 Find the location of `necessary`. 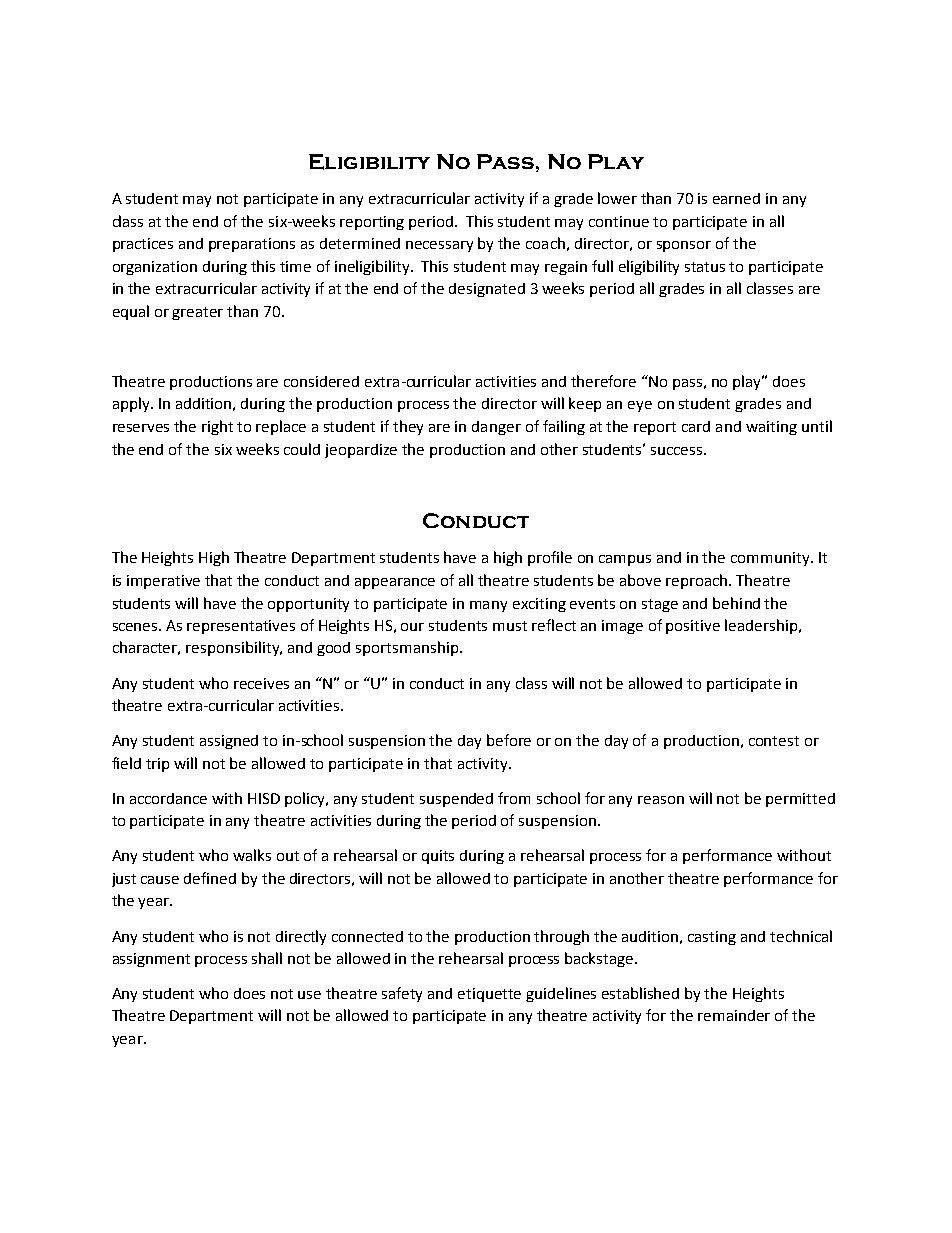

necessary is located at coordinates (439, 246).
